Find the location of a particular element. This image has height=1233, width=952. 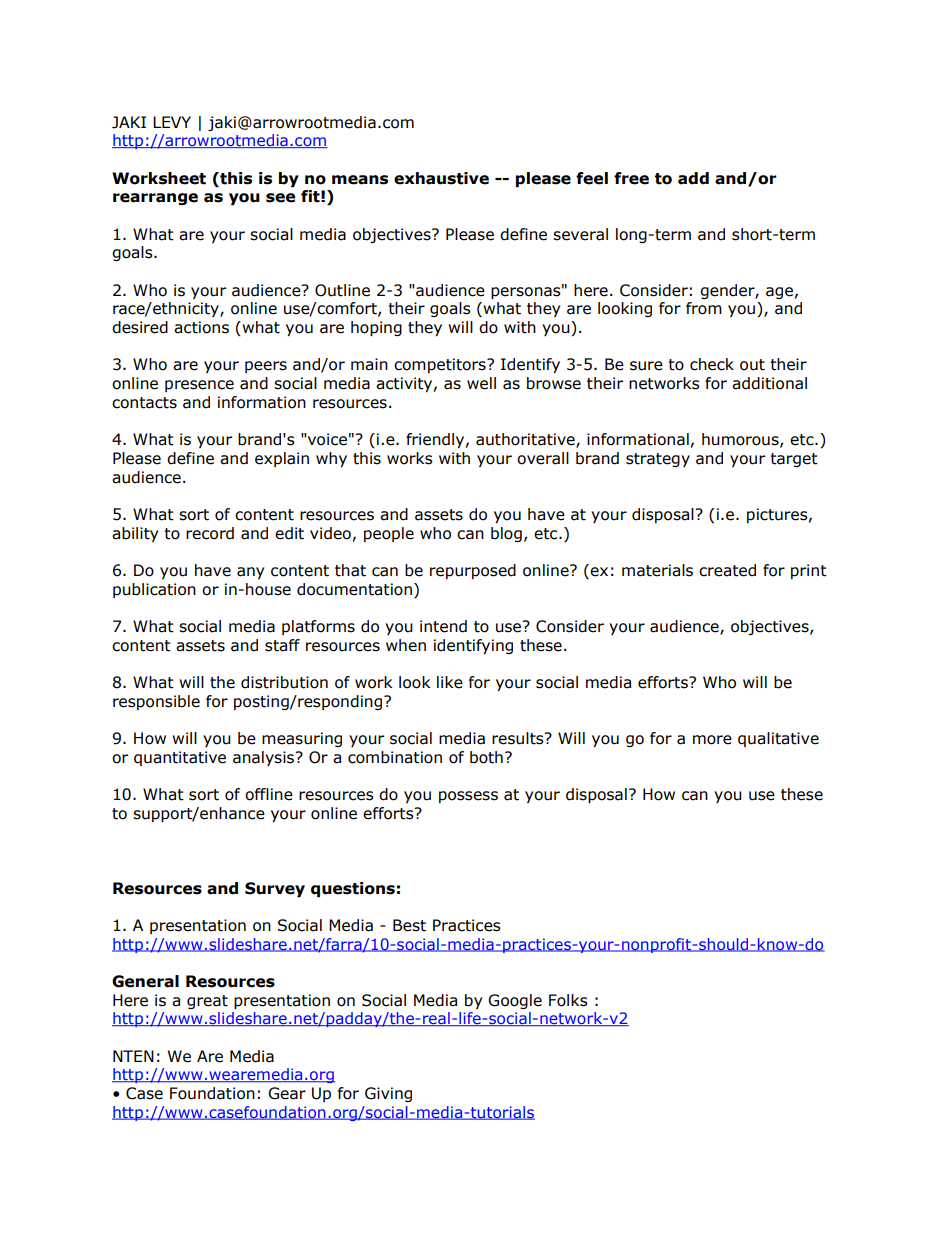

created is located at coordinates (727, 570).
